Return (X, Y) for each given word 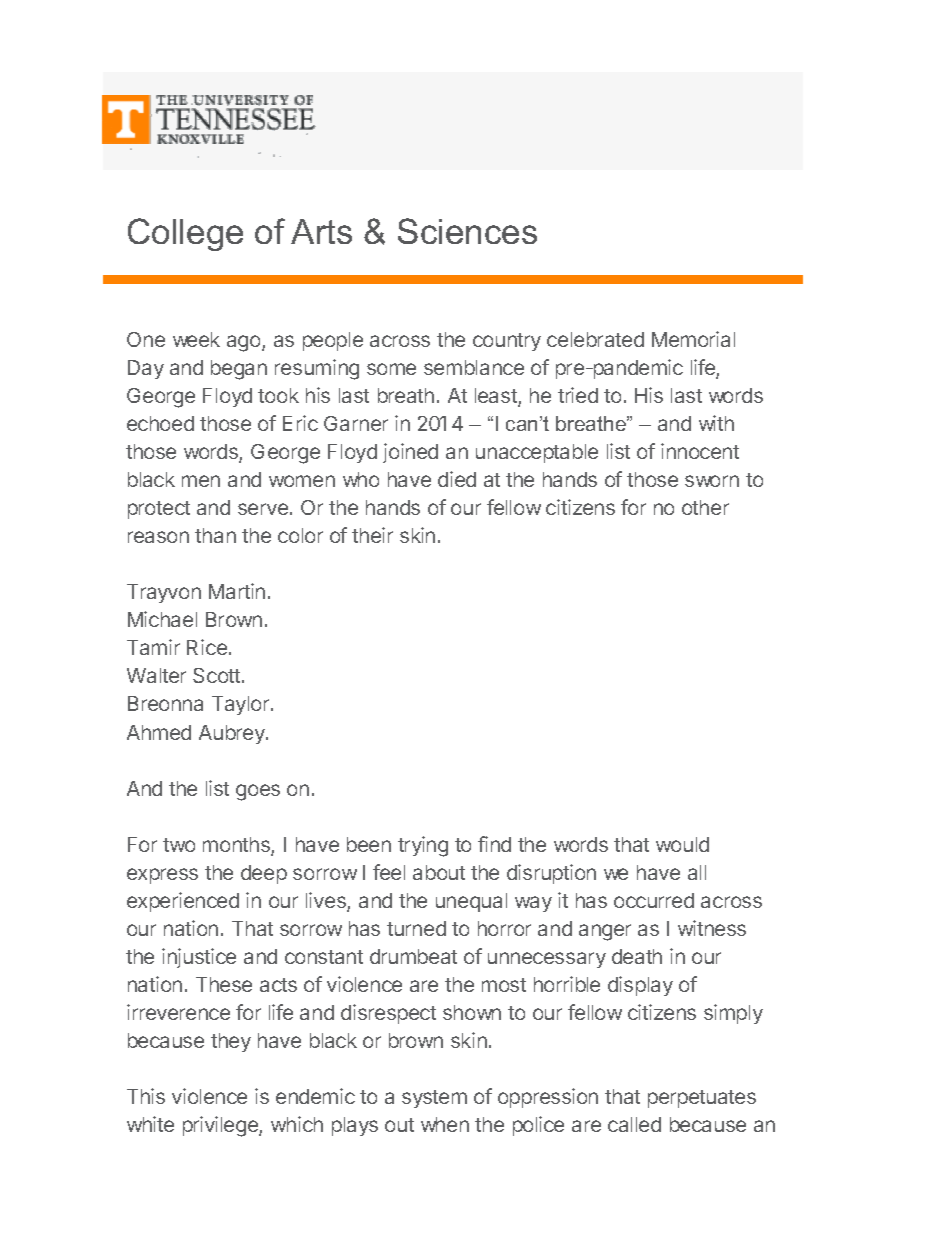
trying (423, 846)
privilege (221, 1126)
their (372, 535)
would (682, 844)
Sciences (467, 231)
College (185, 234)
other (705, 507)
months (237, 846)
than (215, 535)
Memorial (693, 339)
